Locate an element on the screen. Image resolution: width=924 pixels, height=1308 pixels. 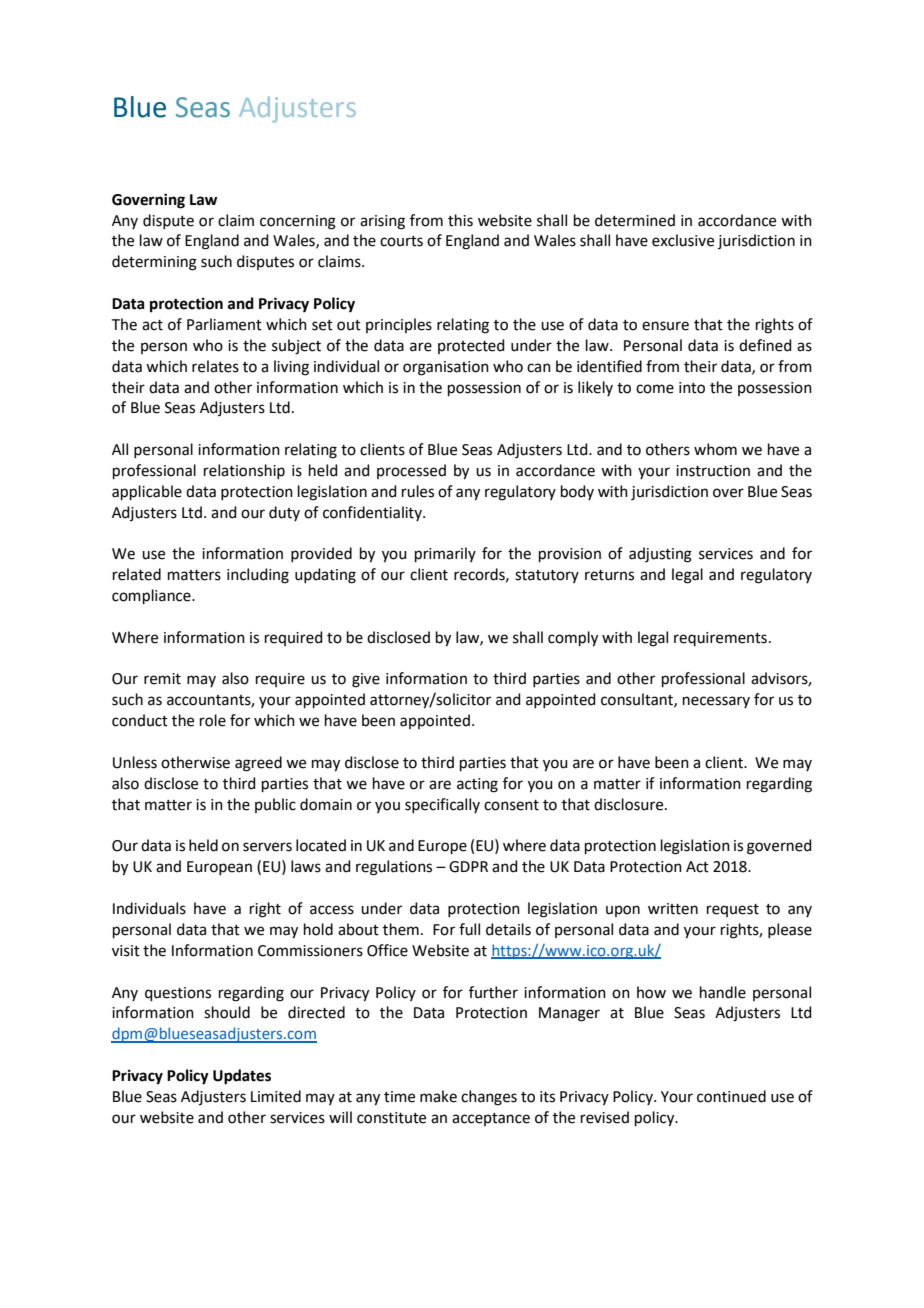
give is located at coordinates (366, 680).
